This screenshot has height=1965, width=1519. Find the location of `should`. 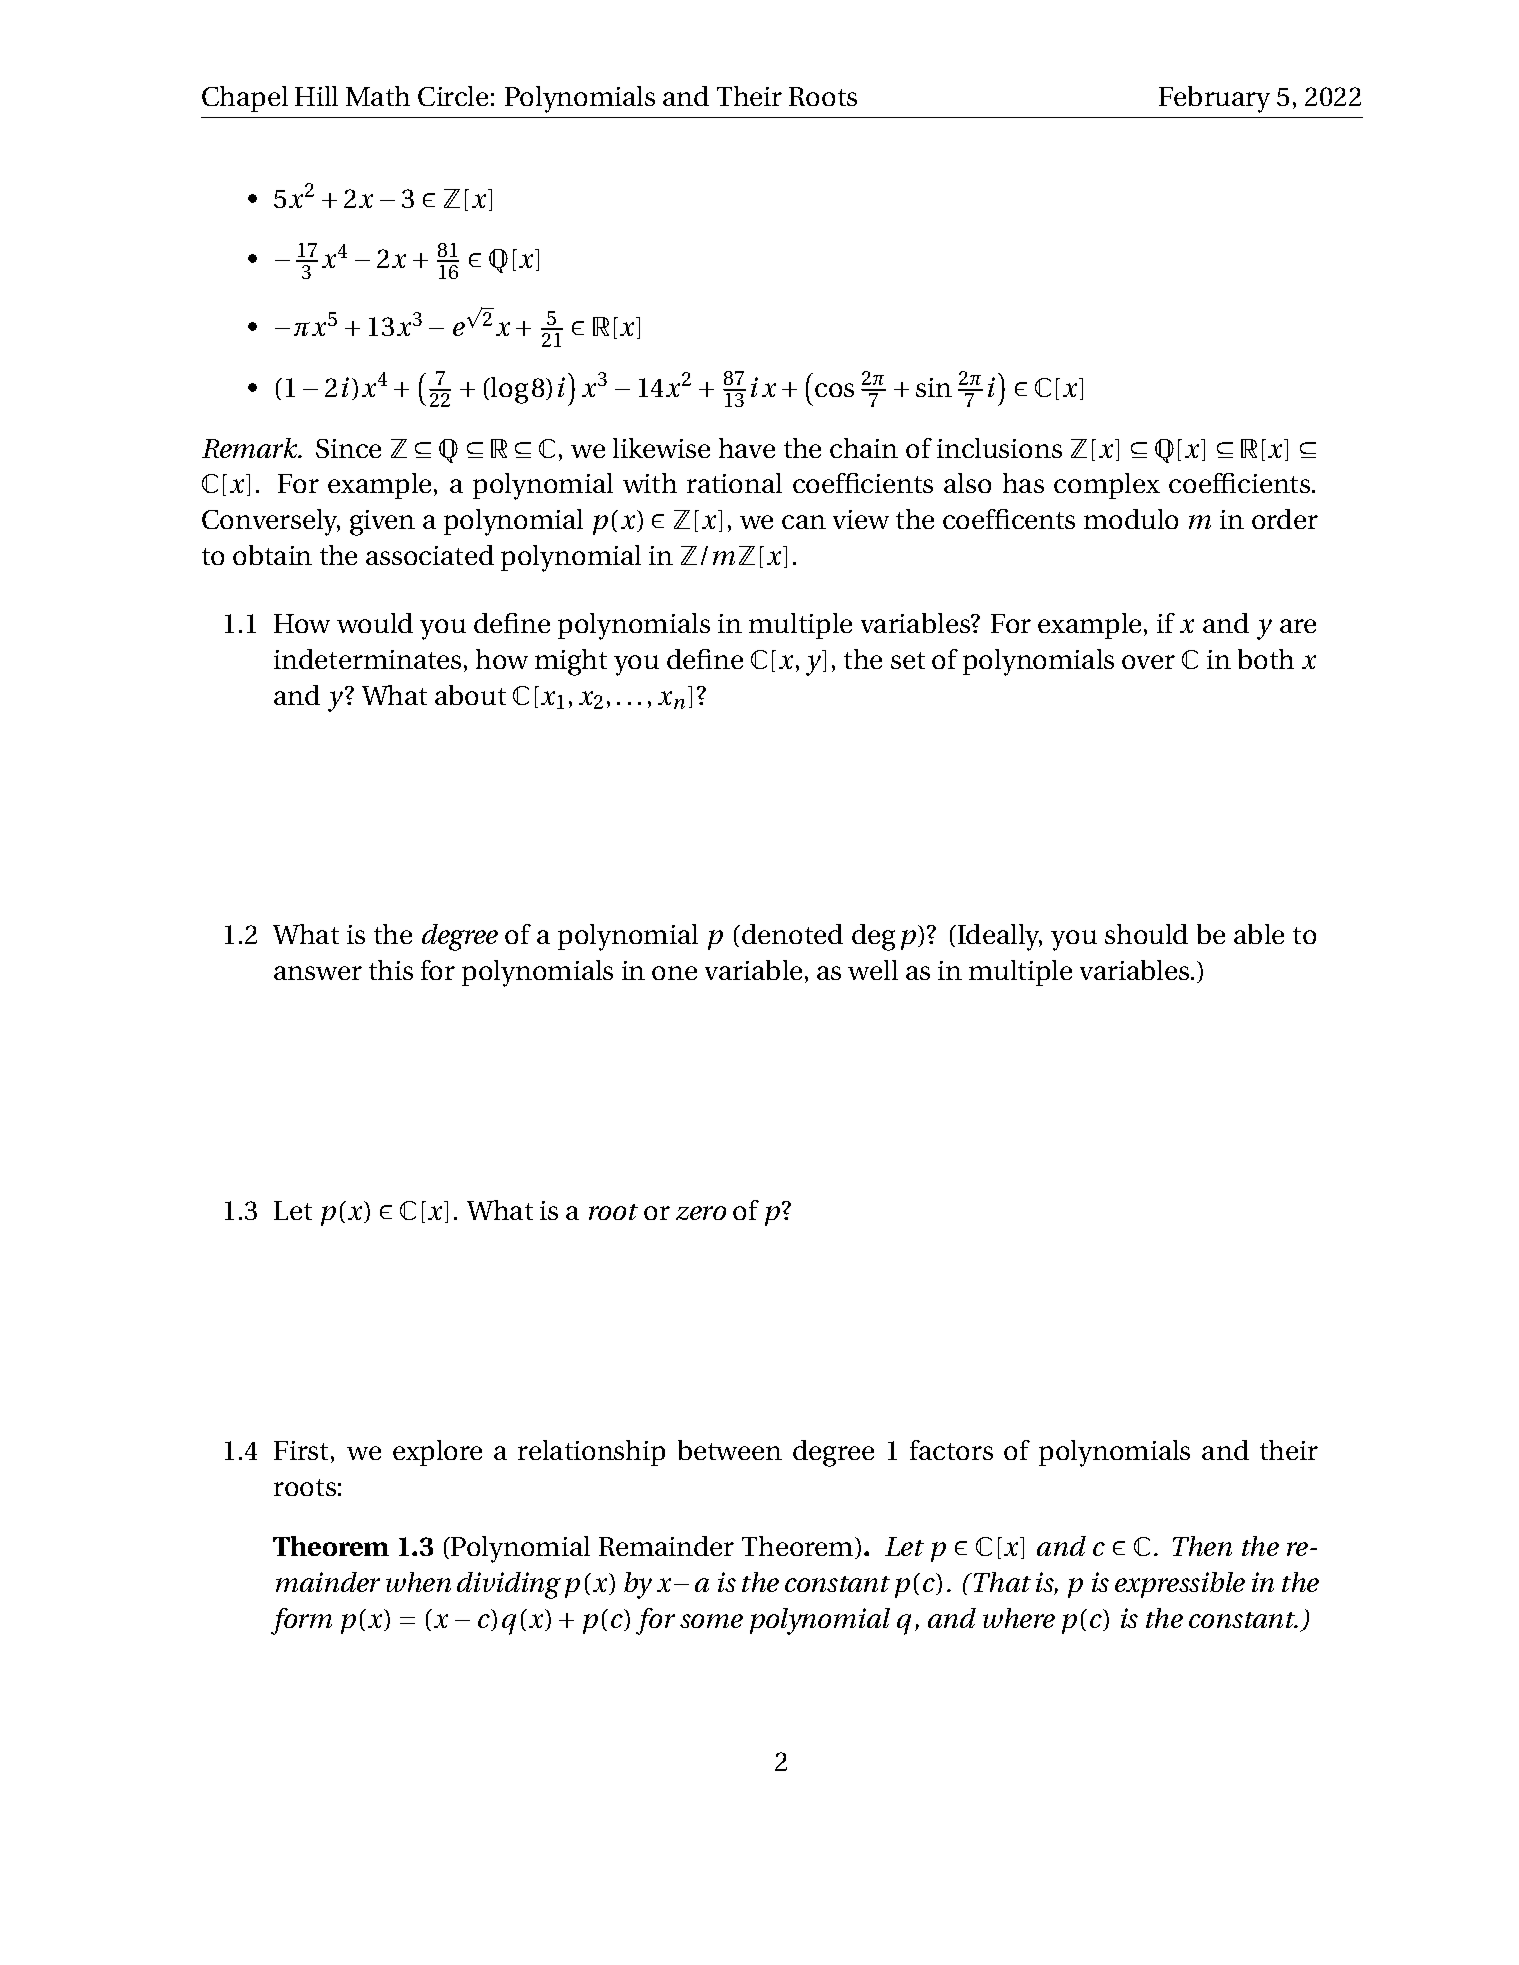

should is located at coordinates (1146, 934).
